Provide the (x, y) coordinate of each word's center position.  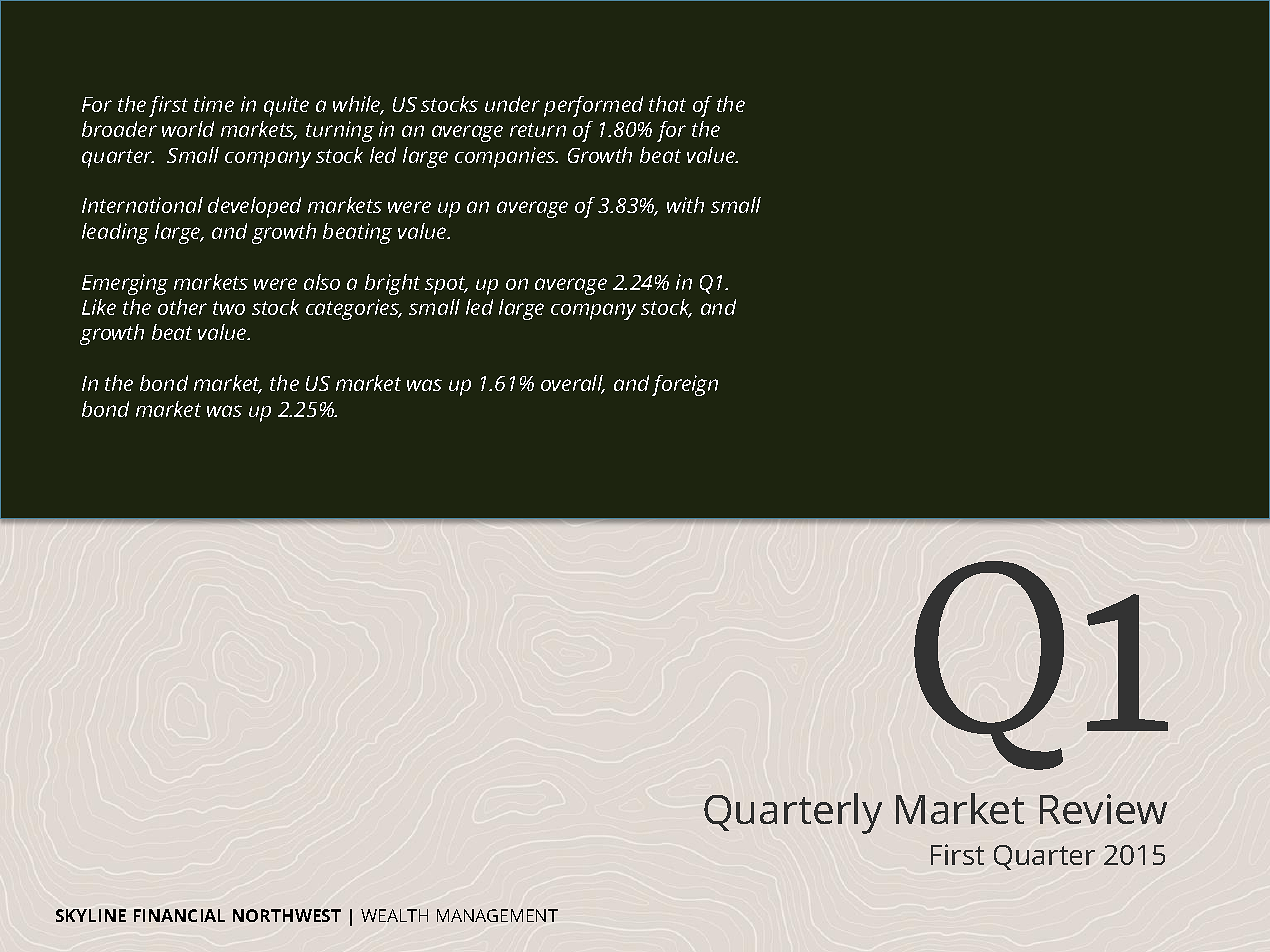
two (229, 308)
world (188, 129)
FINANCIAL (179, 915)
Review (1103, 809)
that (667, 104)
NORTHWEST (287, 915)
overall (573, 384)
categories (353, 309)
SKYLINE (91, 915)
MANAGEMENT (497, 915)
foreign (685, 385)
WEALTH (394, 915)
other (182, 307)
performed (593, 106)
